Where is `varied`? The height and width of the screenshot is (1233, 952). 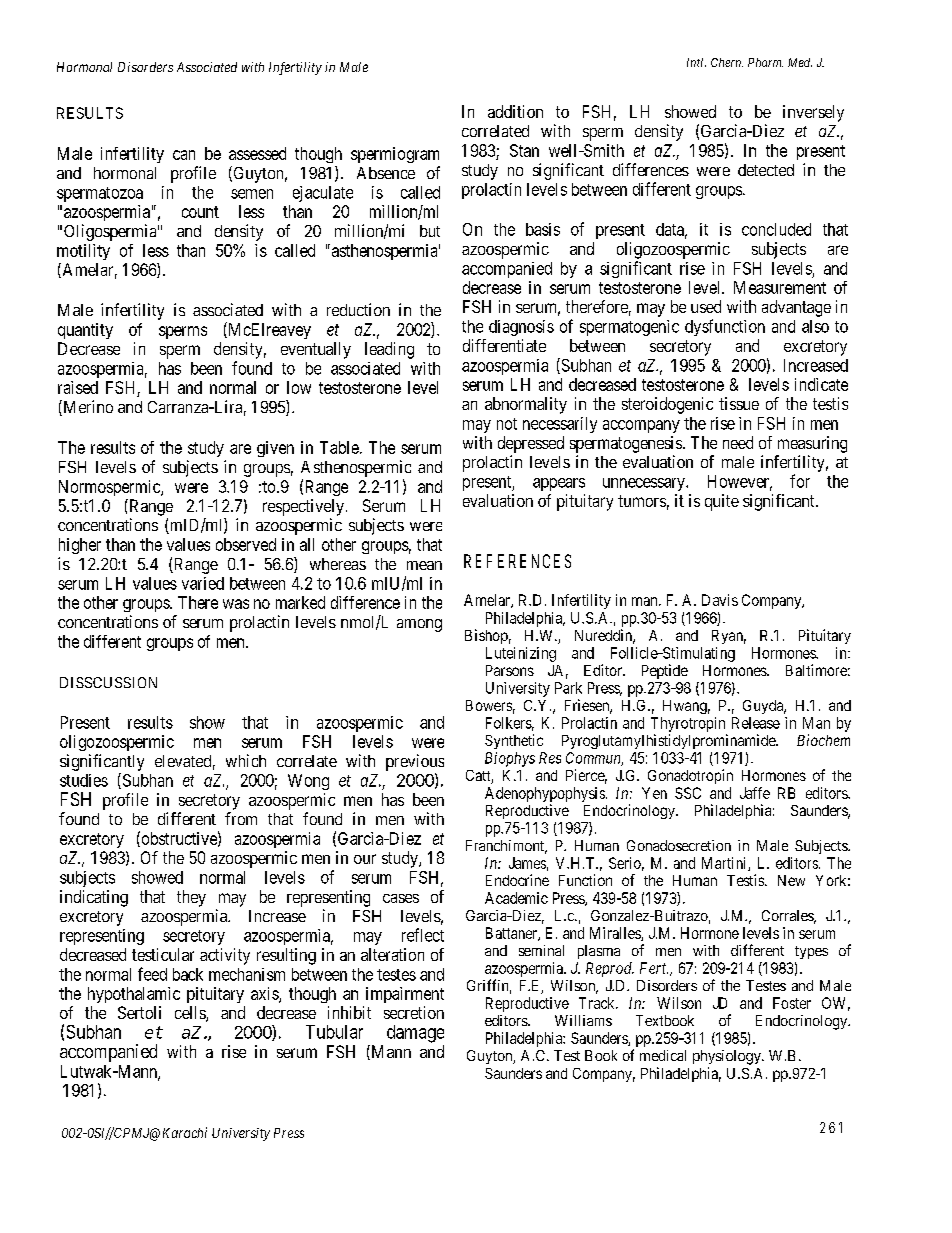 varied is located at coordinates (203, 583).
